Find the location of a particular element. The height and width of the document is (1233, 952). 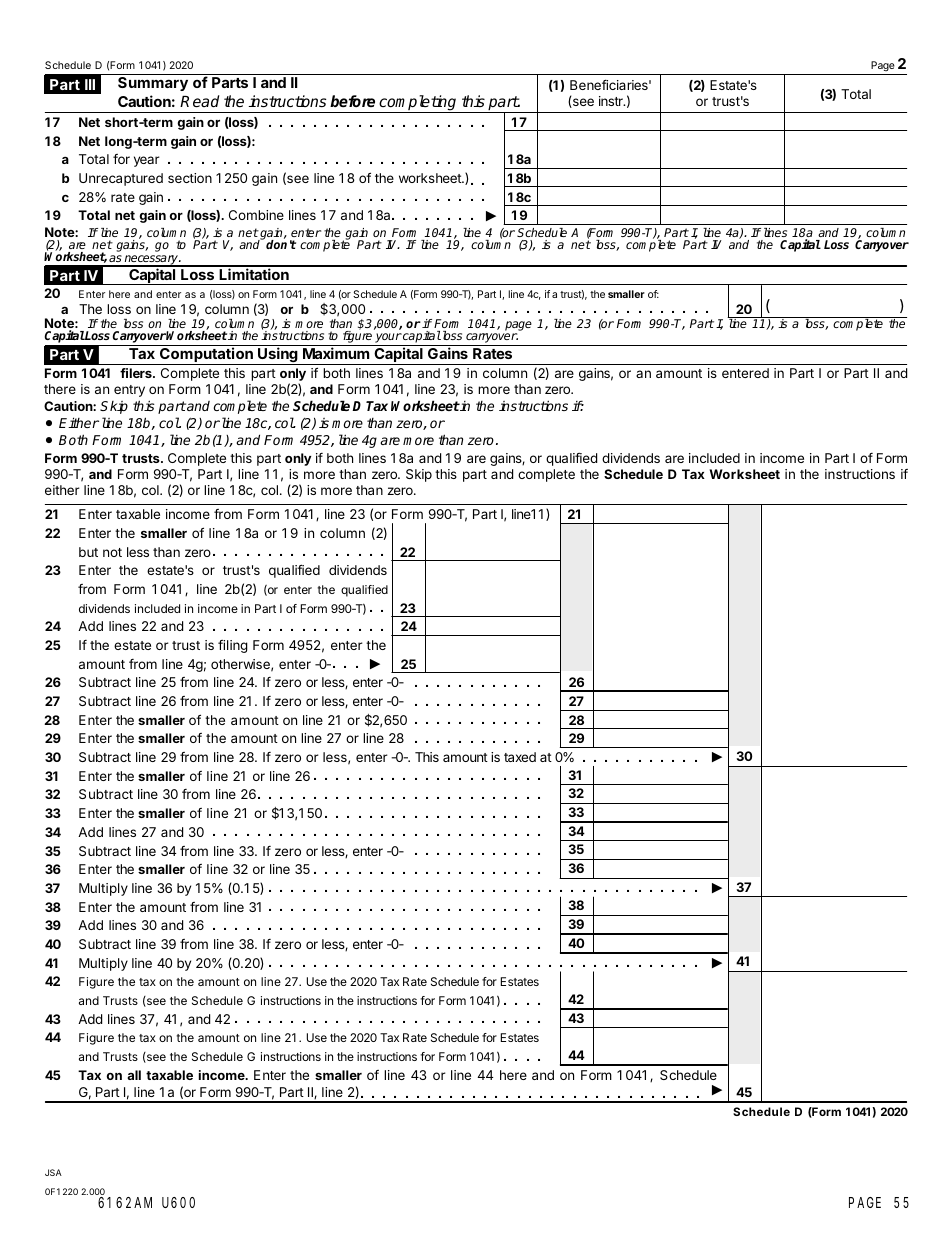

III is located at coordinates (90, 84).
